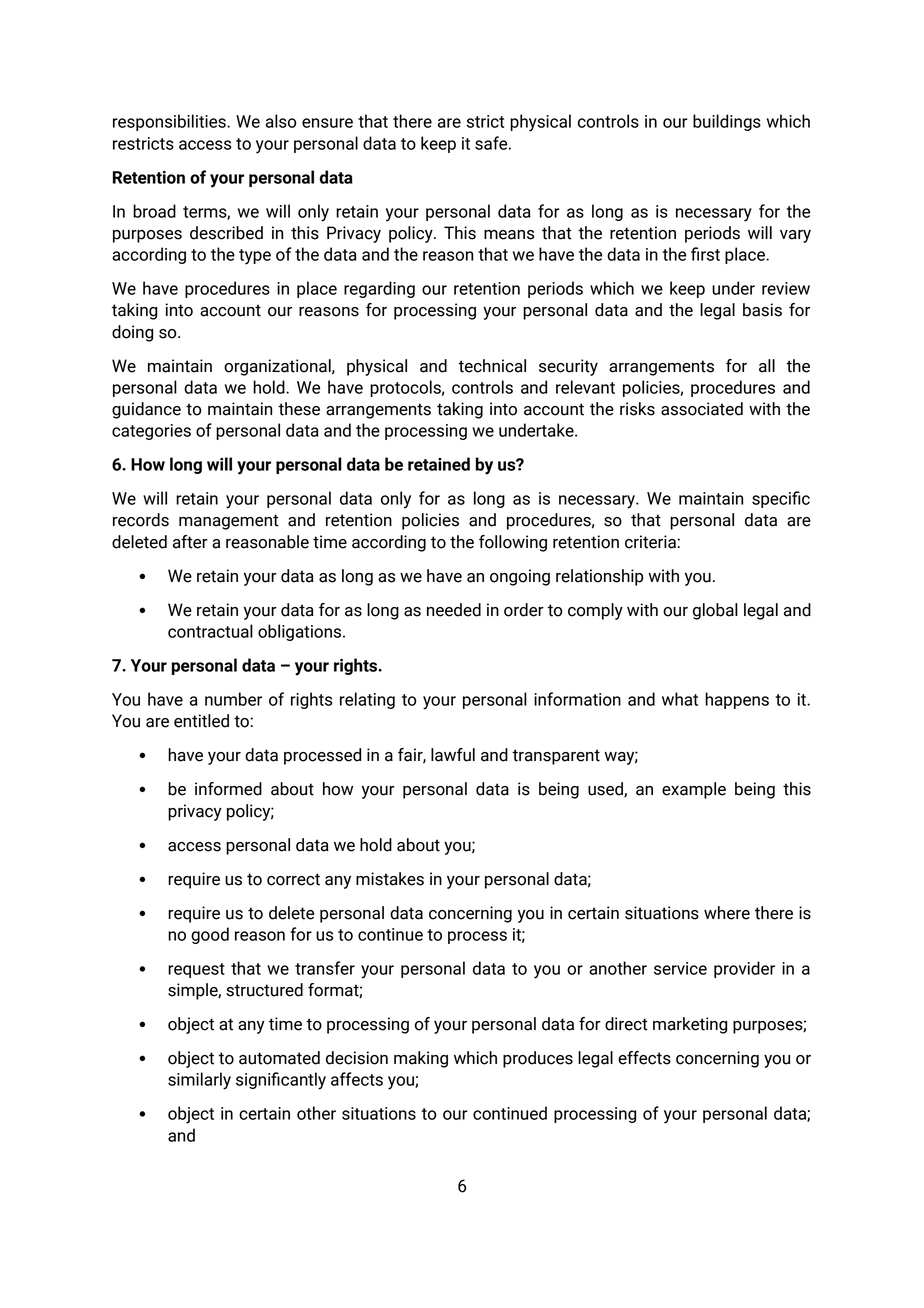 This screenshot has height=1308, width=924. Describe the element at coordinates (151, 432) in the screenshot. I see `categories` at that location.
